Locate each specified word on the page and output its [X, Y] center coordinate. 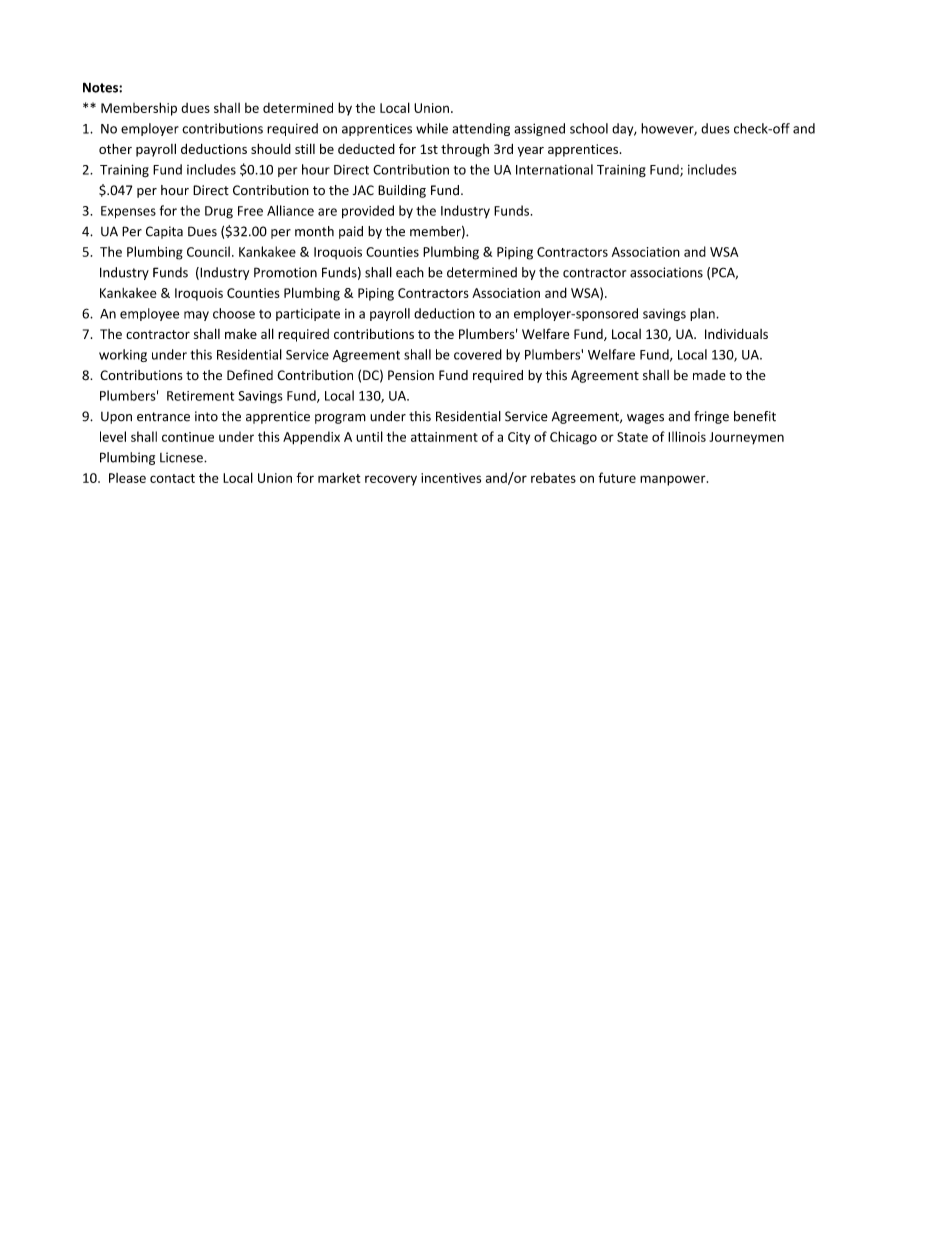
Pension [411, 375]
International [554, 169]
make [241, 334]
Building [402, 191]
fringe [711, 417]
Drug [219, 212]
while [432, 128]
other [115, 149]
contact [172, 478]
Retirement [200, 396]
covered [478, 354]
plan [703, 314]
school [589, 128]
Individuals [736, 333]
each [410, 272]
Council [208, 251]
